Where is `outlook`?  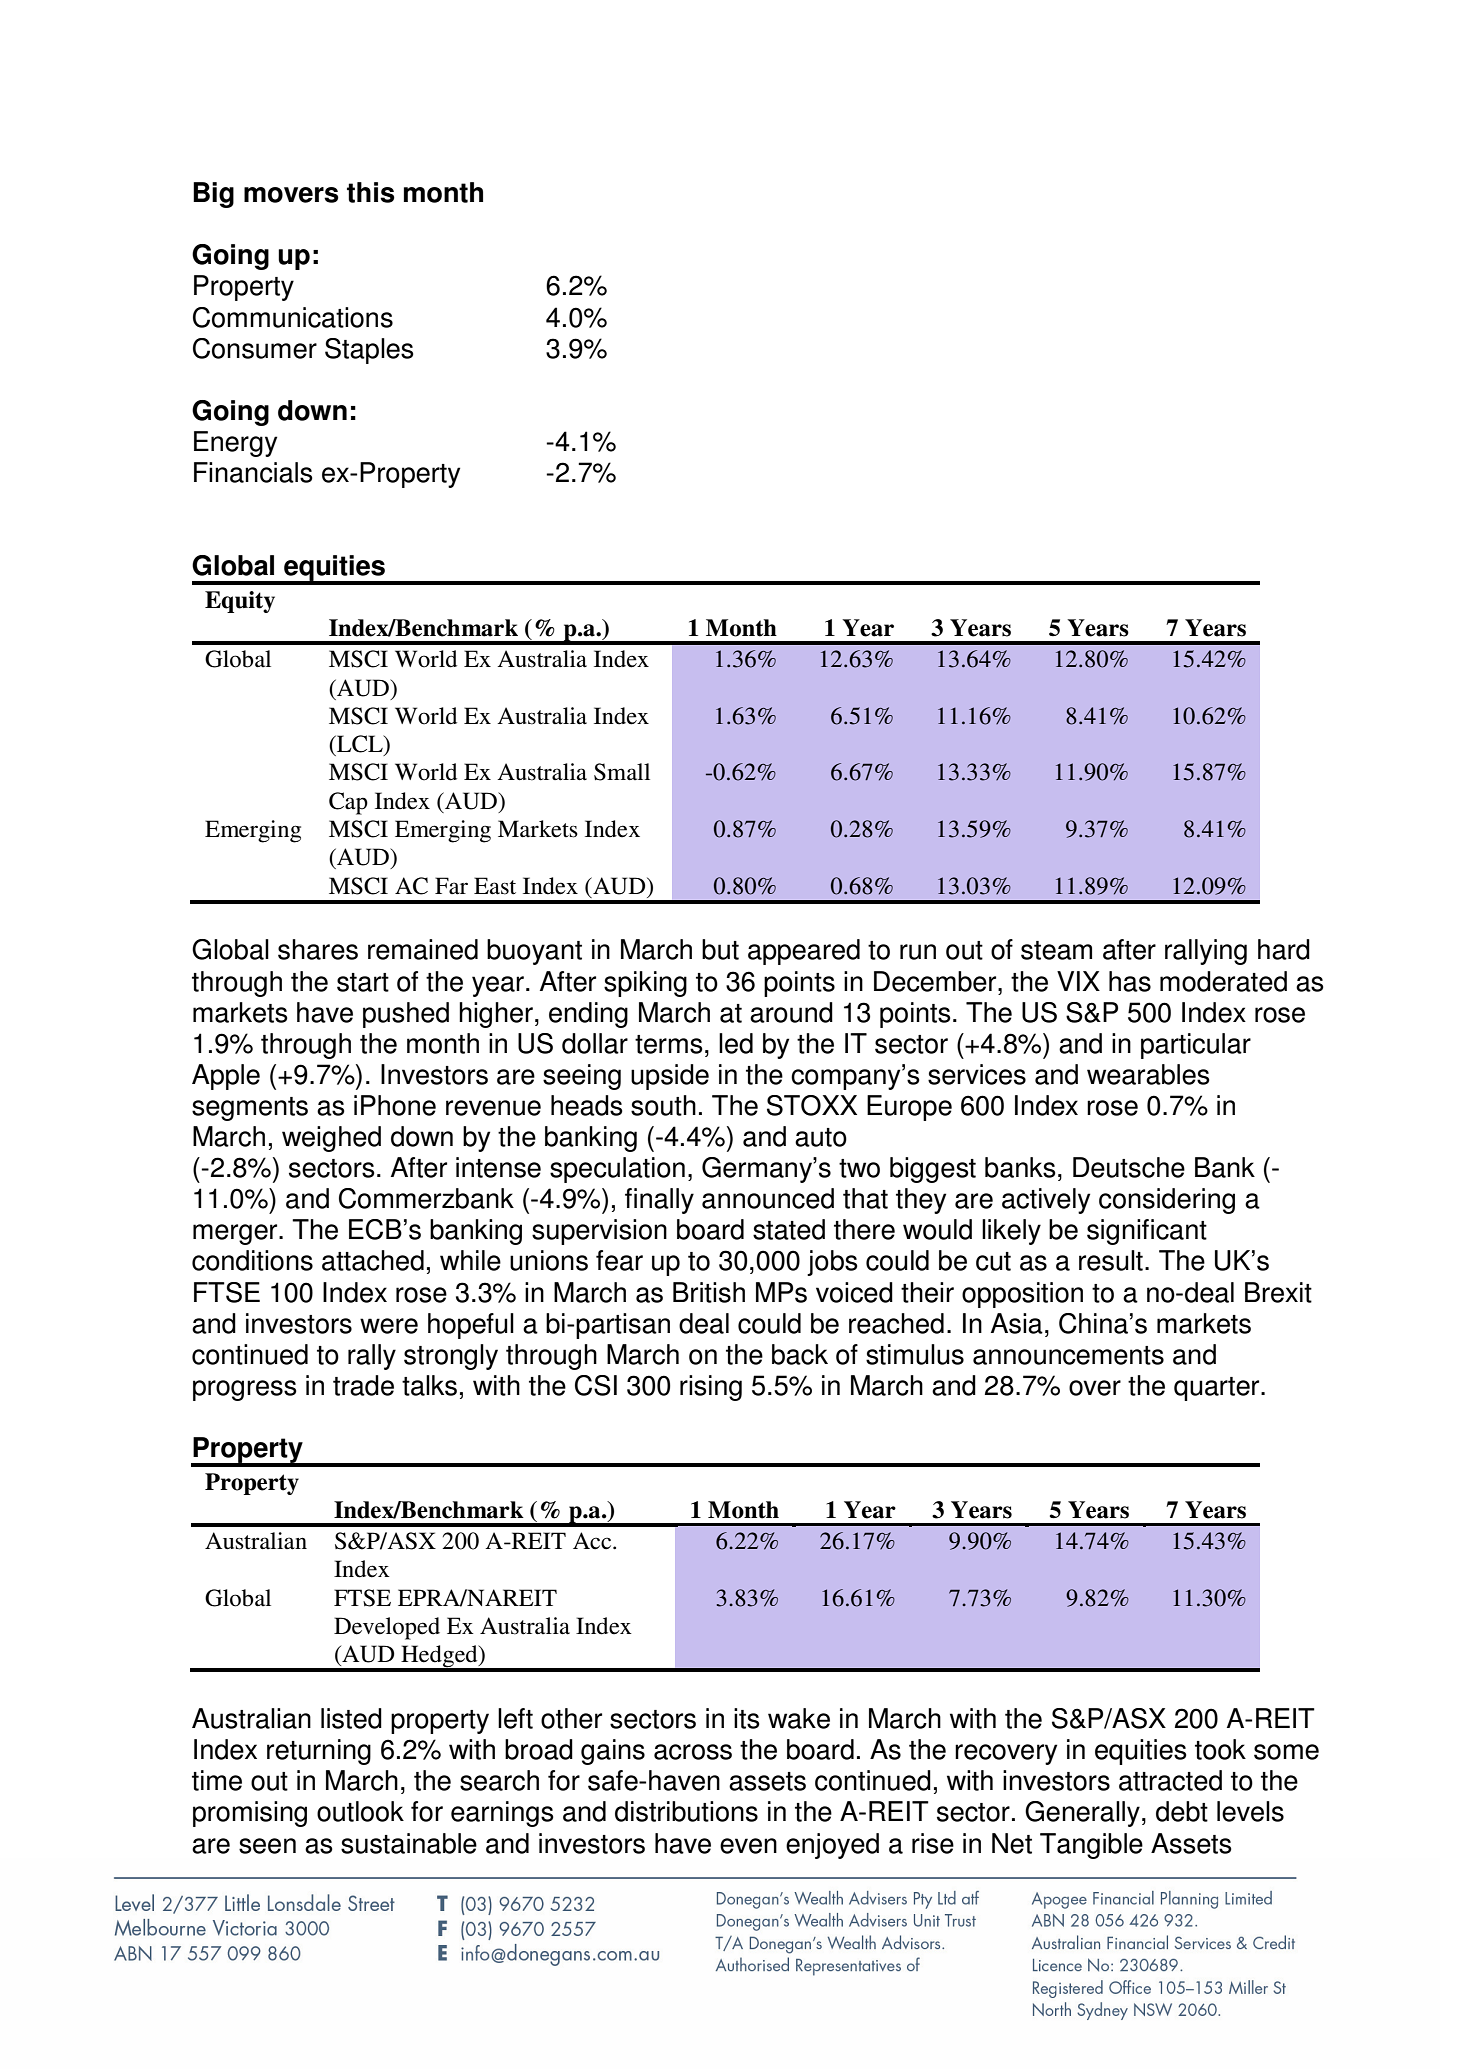
outlook is located at coordinates (360, 1811).
